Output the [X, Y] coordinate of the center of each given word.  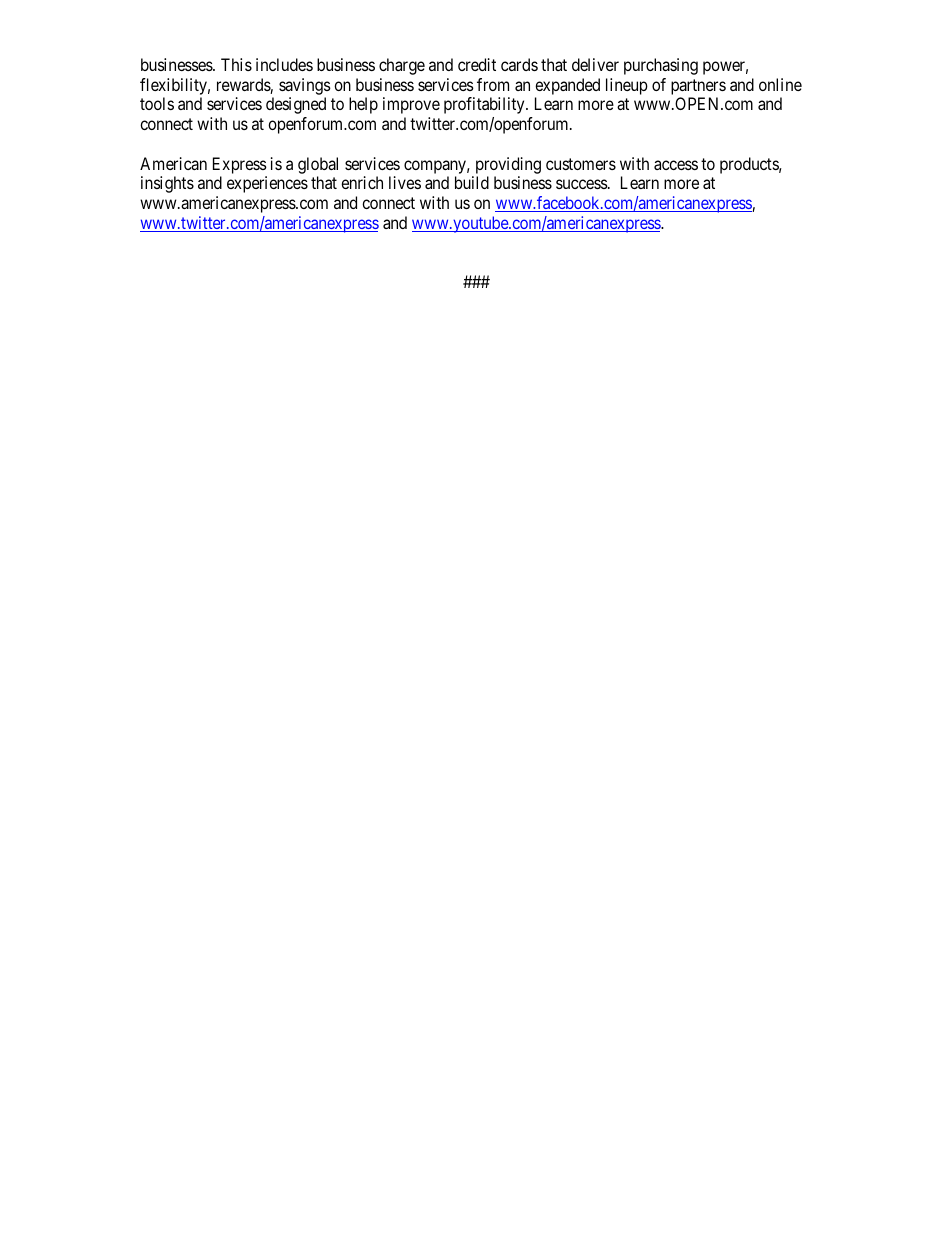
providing [508, 165]
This [236, 64]
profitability [485, 105]
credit [477, 64]
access [676, 165]
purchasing [661, 66]
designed [296, 105]
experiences [267, 184]
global [318, 165]
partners [698, 87]
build [472, 182]
